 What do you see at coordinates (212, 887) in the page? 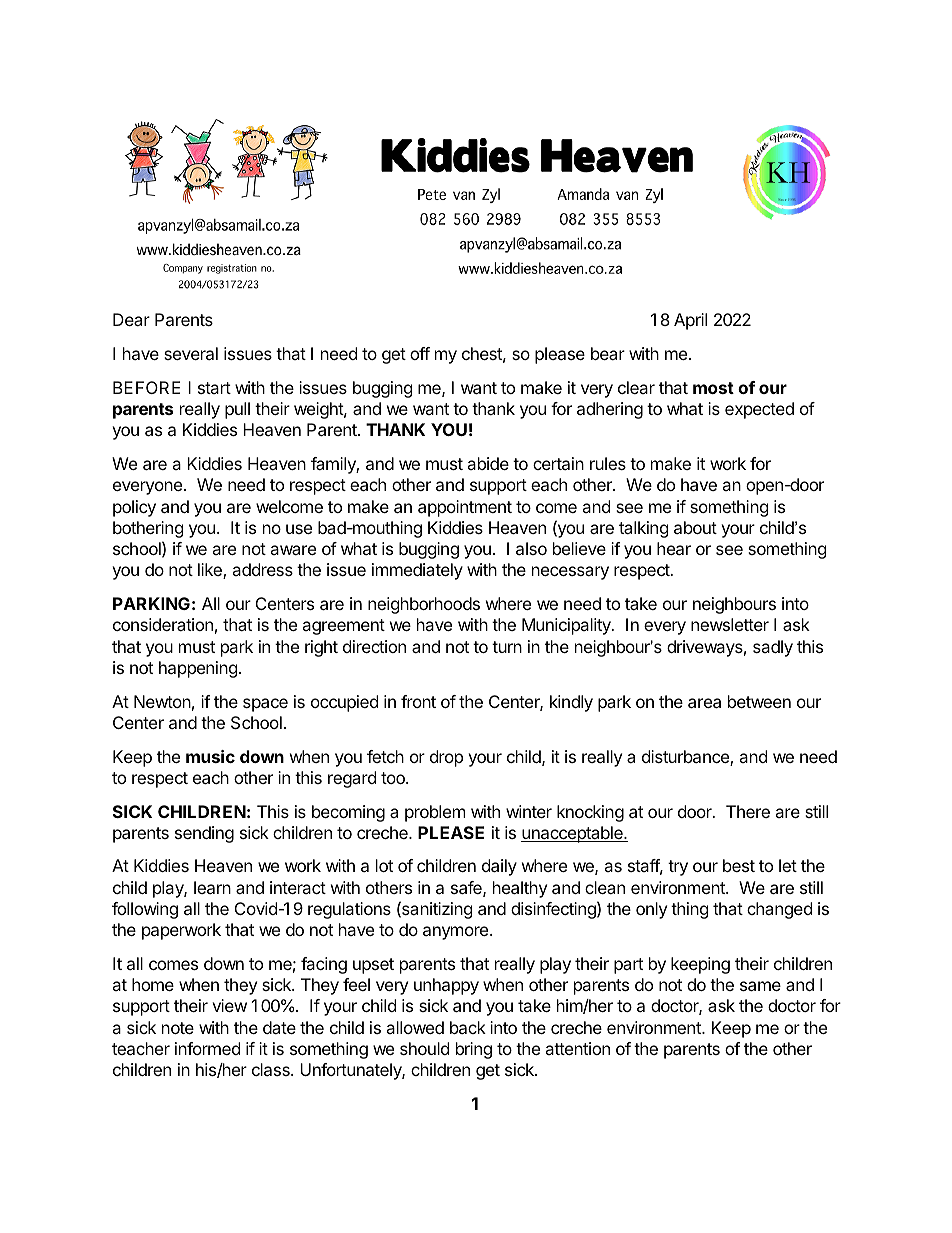
I see `learn` at bounding box center [212, 887].
